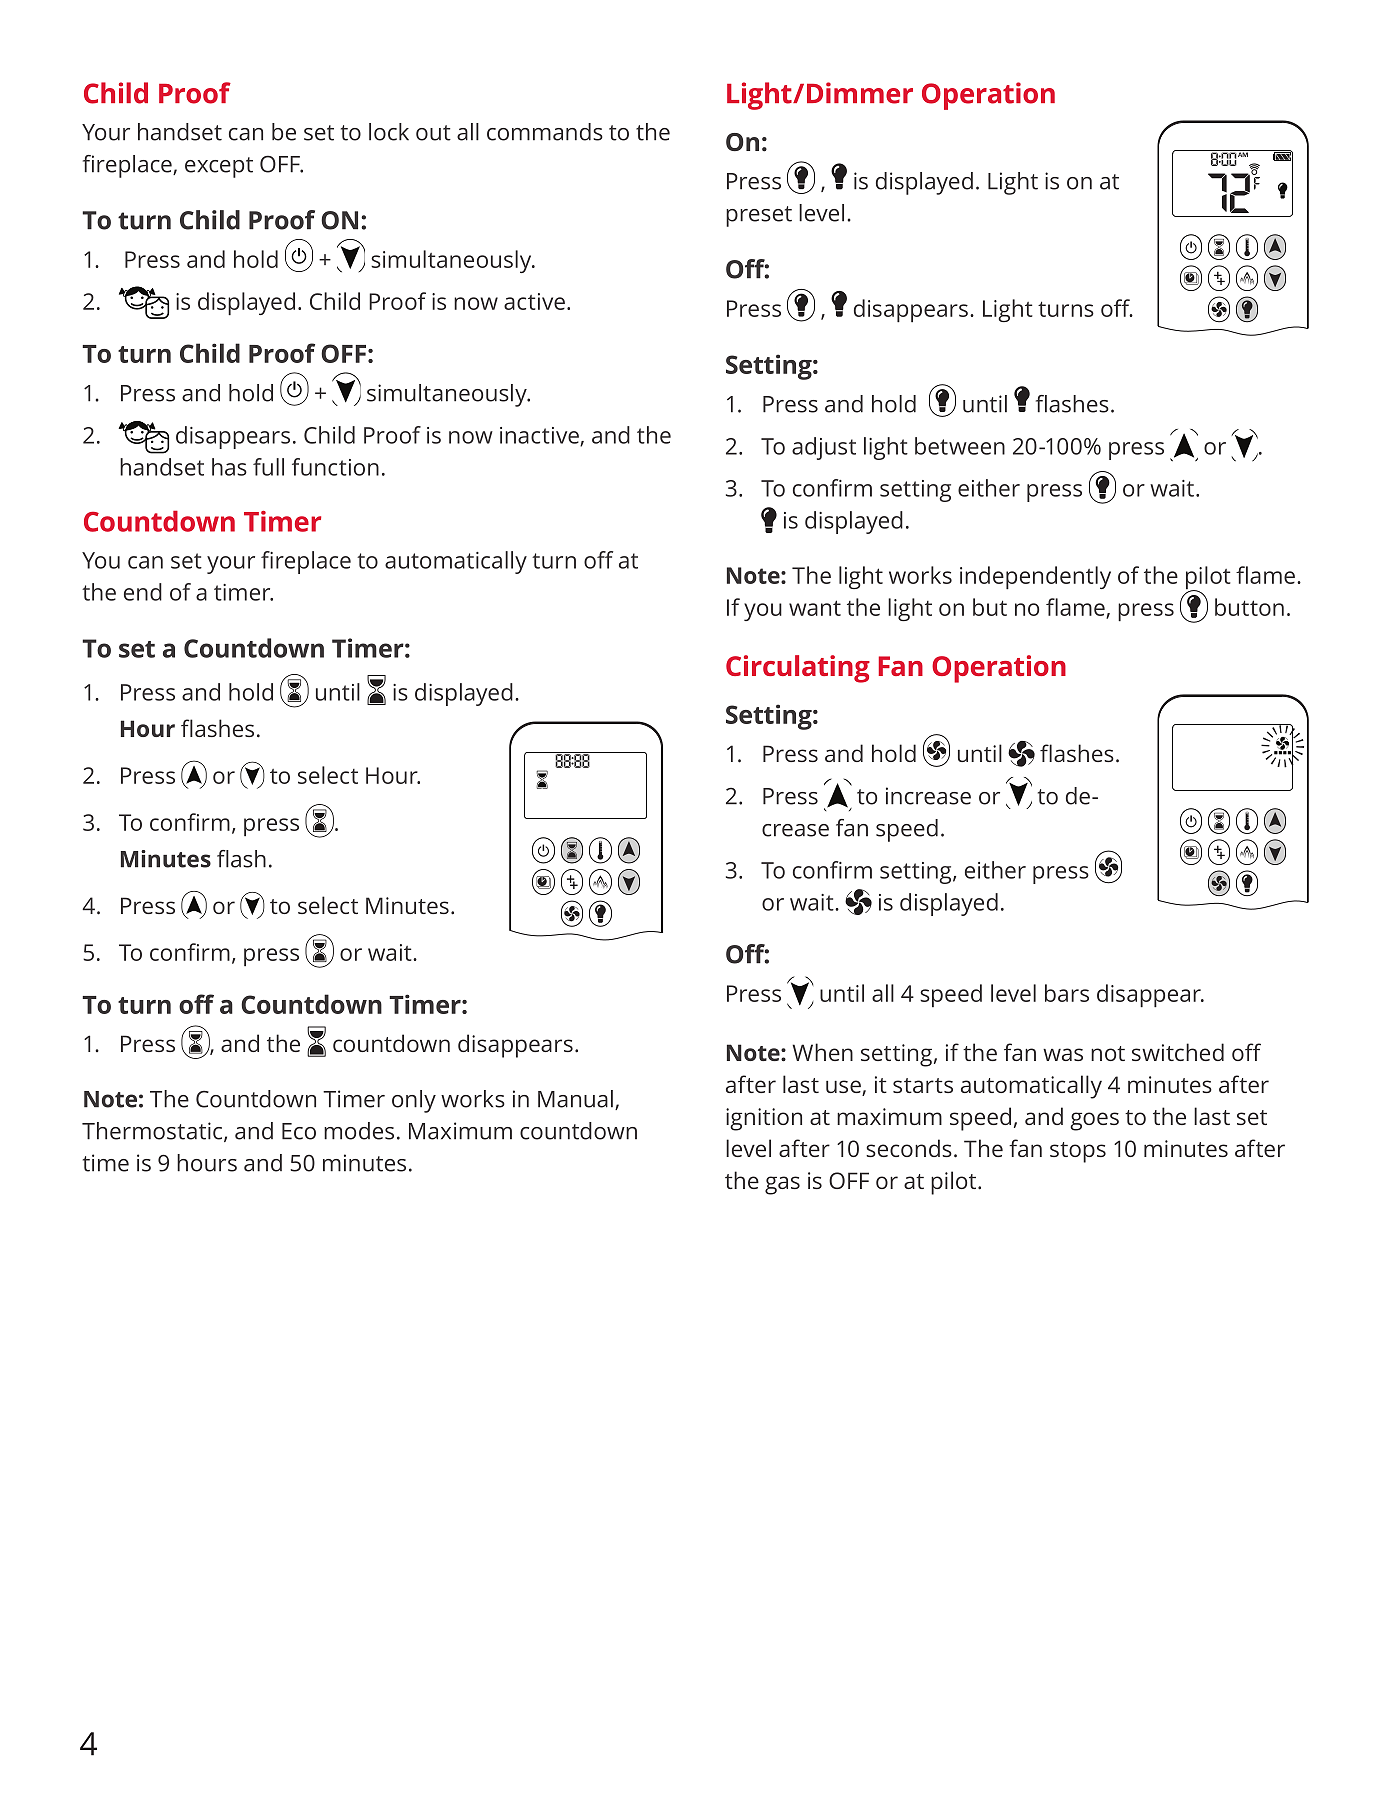  What do you see at coordinates (545, 132) in the document?
I see `commands` at bounding box center [545, 132].
